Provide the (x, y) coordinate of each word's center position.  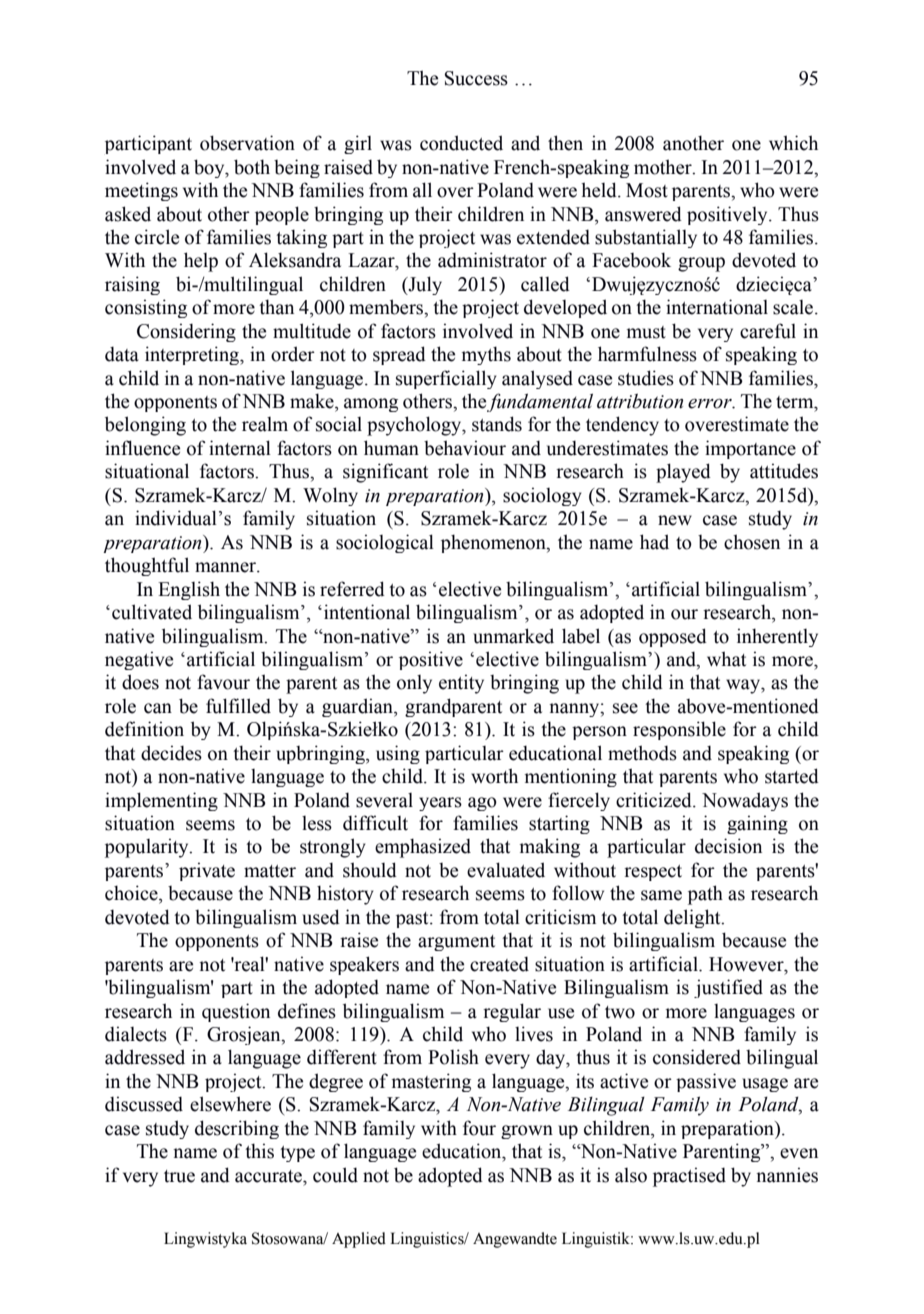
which (793, 143)
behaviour (465, 448)
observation (247, 143)
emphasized (423, 848)
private (207, 871)
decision (728, 846)
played (683, 473)
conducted (461, 143)
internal (240, 448)
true (179, 1176)
